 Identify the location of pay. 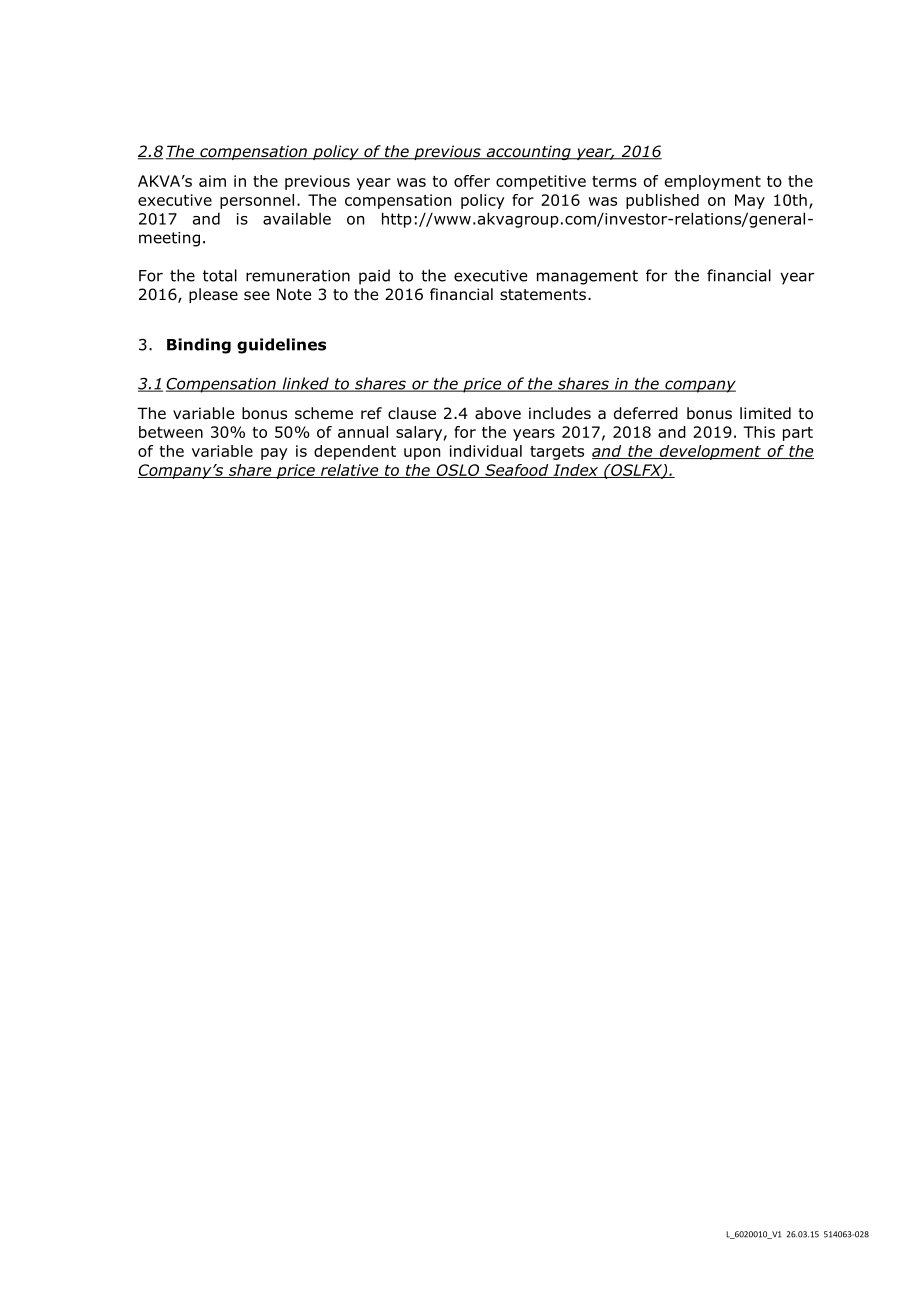
(274, 454).
